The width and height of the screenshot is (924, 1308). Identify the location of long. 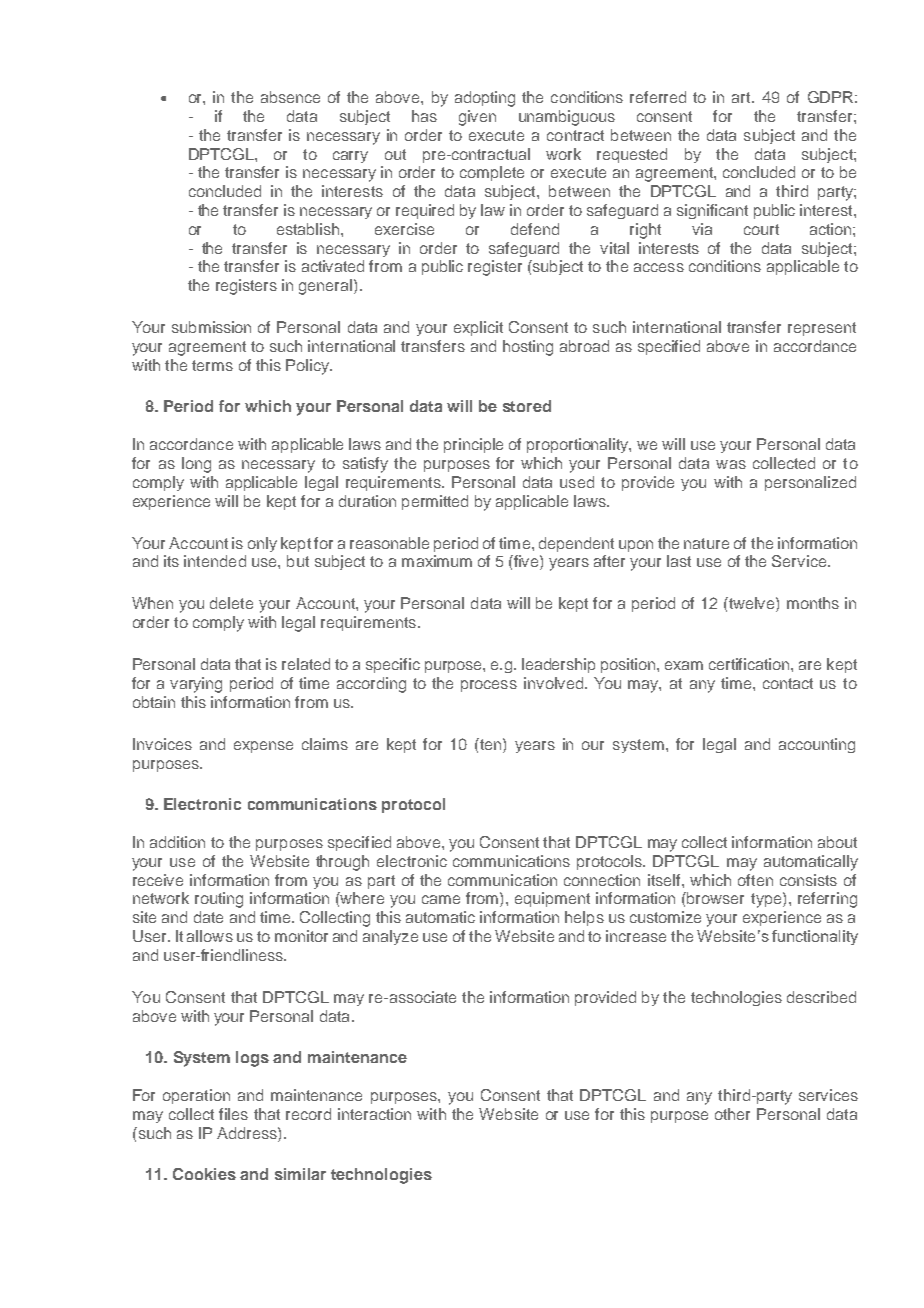
(196, 465).
